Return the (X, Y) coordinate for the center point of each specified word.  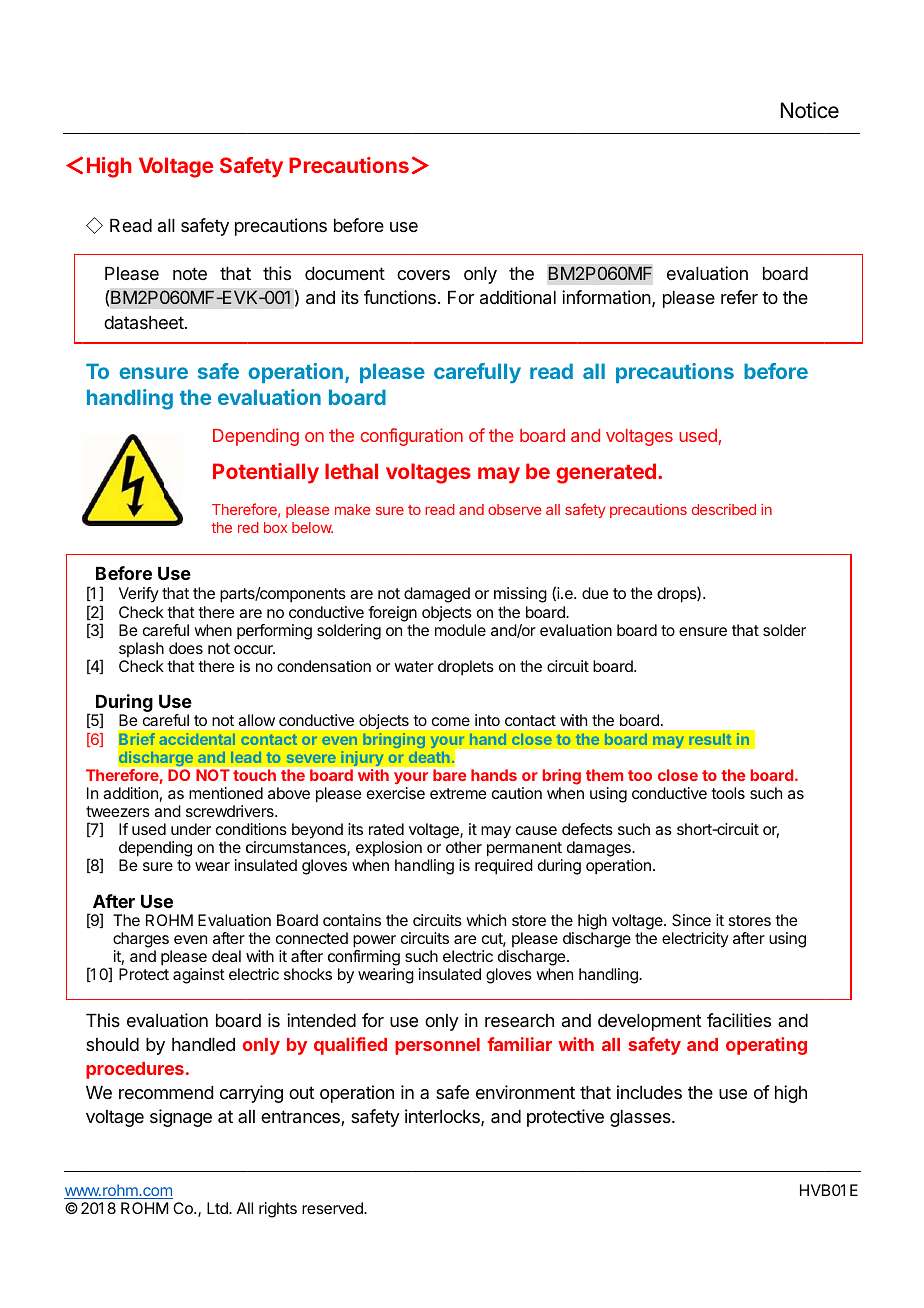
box (275, 527)
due (595, 593)
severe (311, 759)
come (451, 721)
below (312, 527)
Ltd (218, 1208)
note (190, 273)
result (710, 739)
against (199, 976)
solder (784, 630)
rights (278, 1210)
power (374, 941)
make (352, 509)
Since (691, 920)
